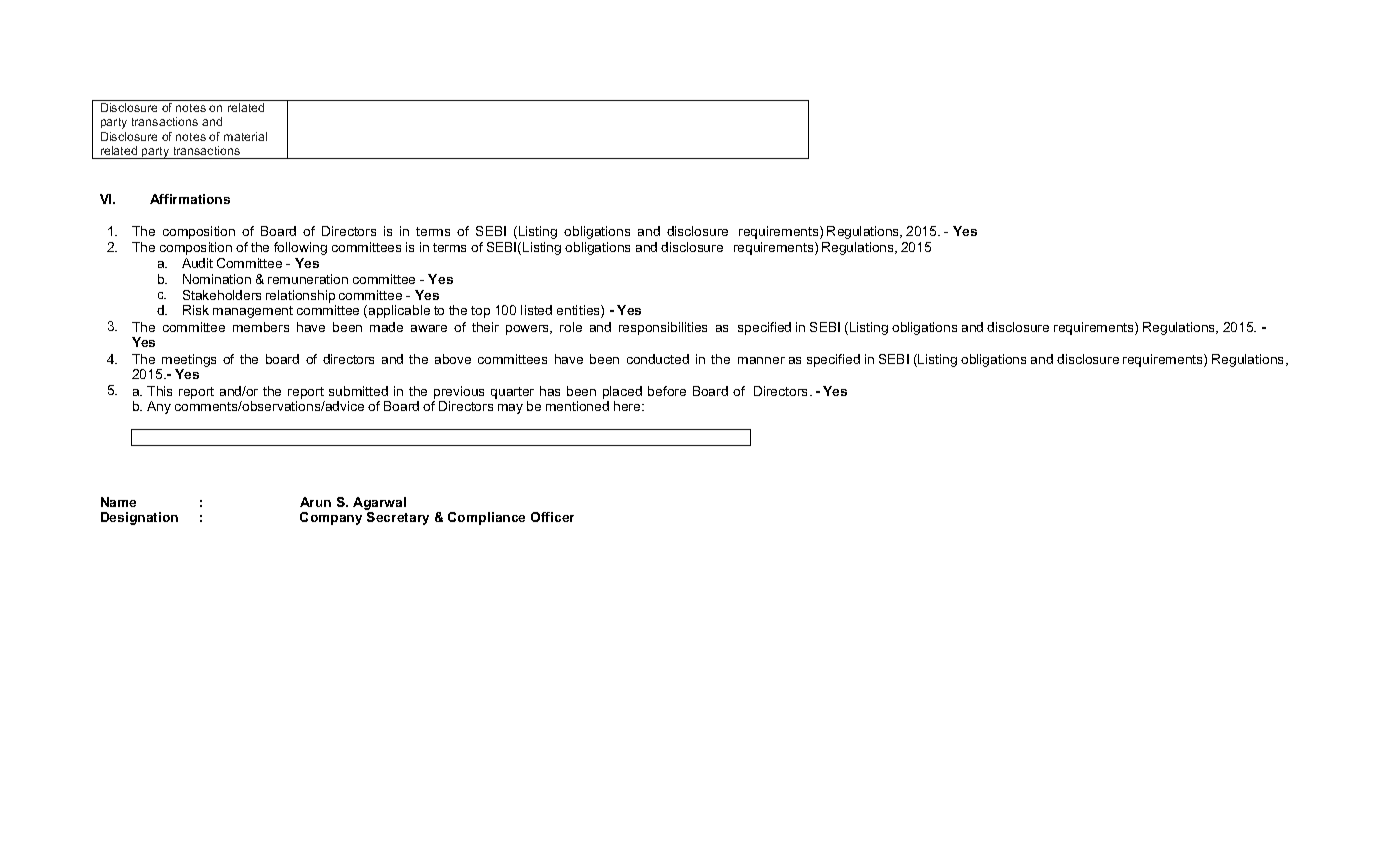 The image size is (1400, 850). What do you see at coordinates (536, 310) in the screenshot?
I see `listed` at bounding box center [536, 310].
